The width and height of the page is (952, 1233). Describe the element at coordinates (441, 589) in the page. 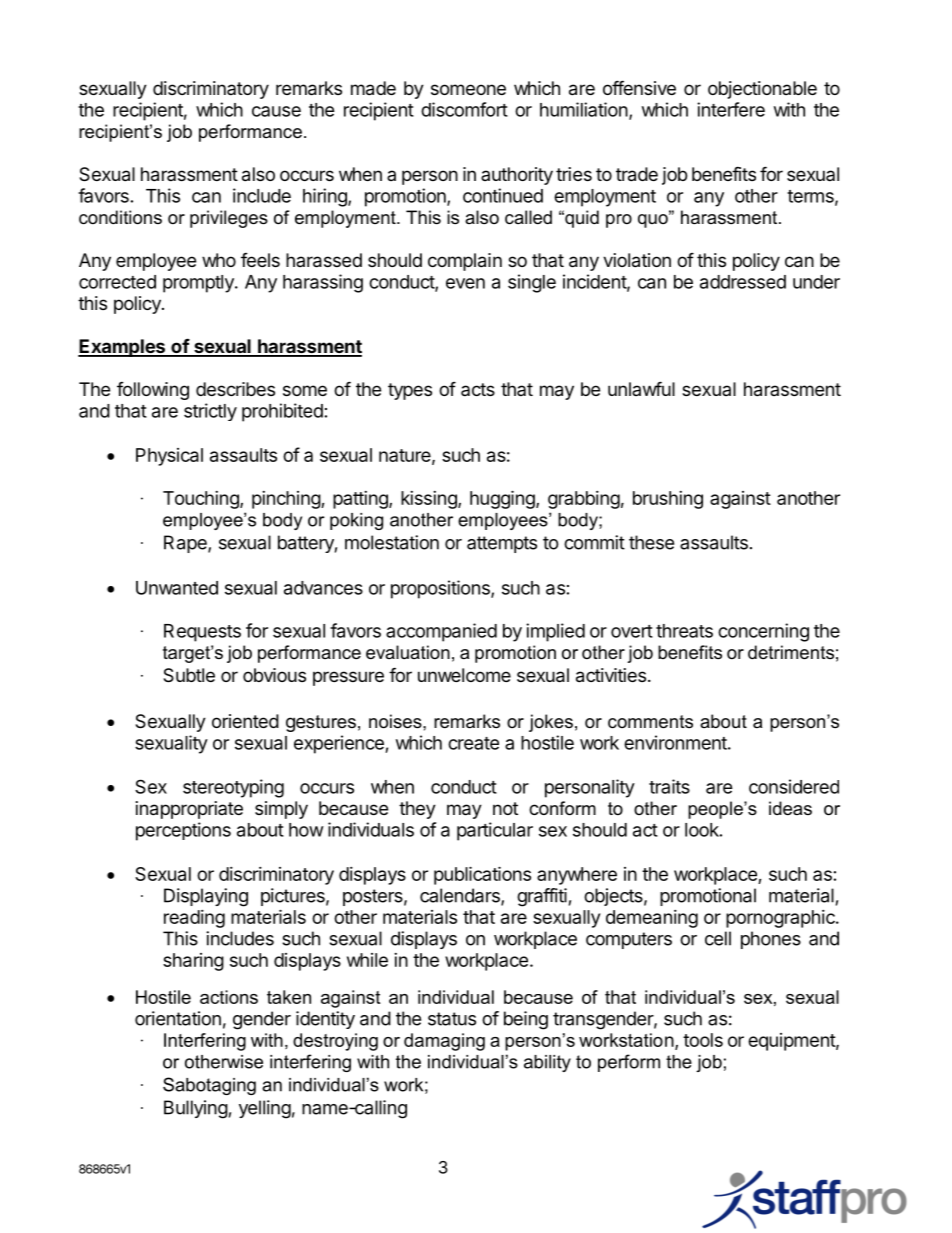

I see `propositions` at that location.
